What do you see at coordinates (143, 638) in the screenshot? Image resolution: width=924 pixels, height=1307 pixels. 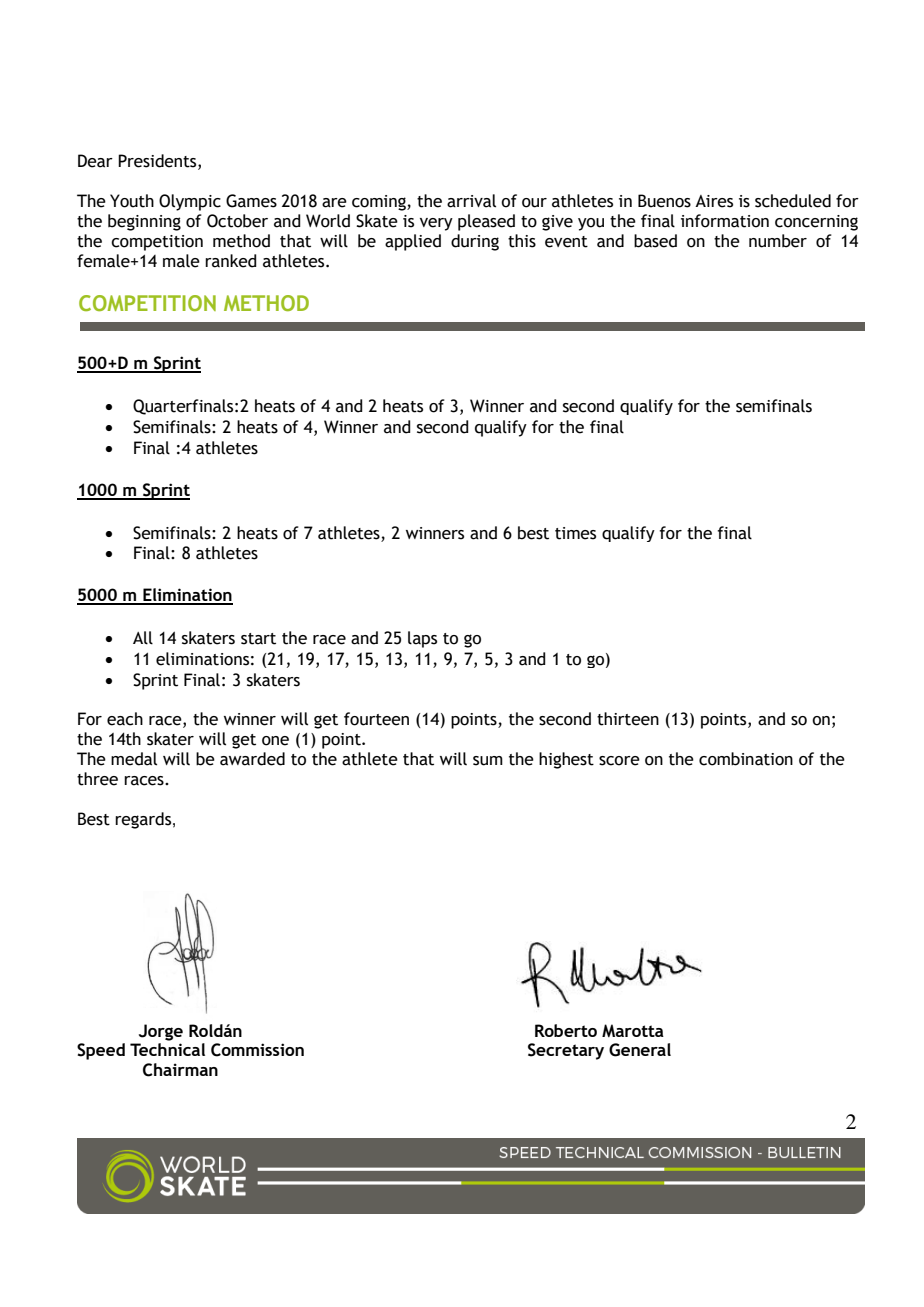 I see `All` at bounding box center [143, 638].
